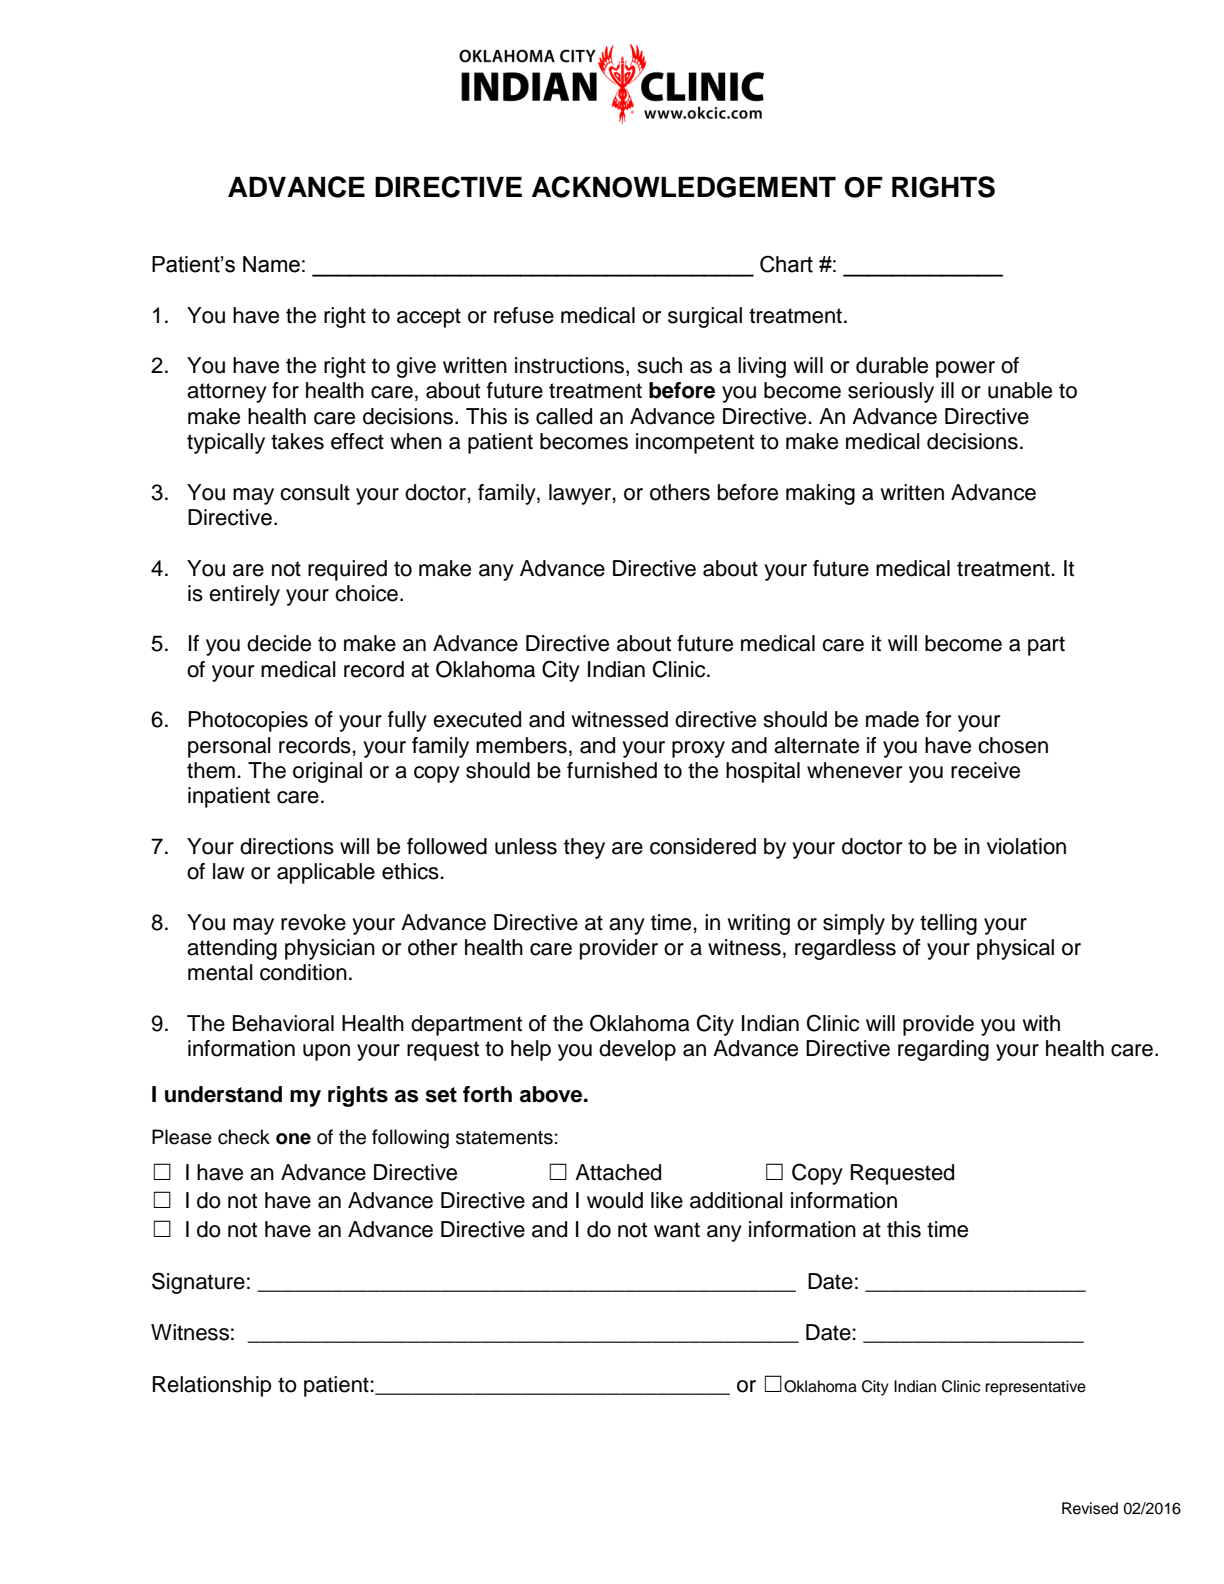 This page has height=1584, width=1224. Describe the element at coordinates (271, 264) in the page. I see `Name` at that location.
